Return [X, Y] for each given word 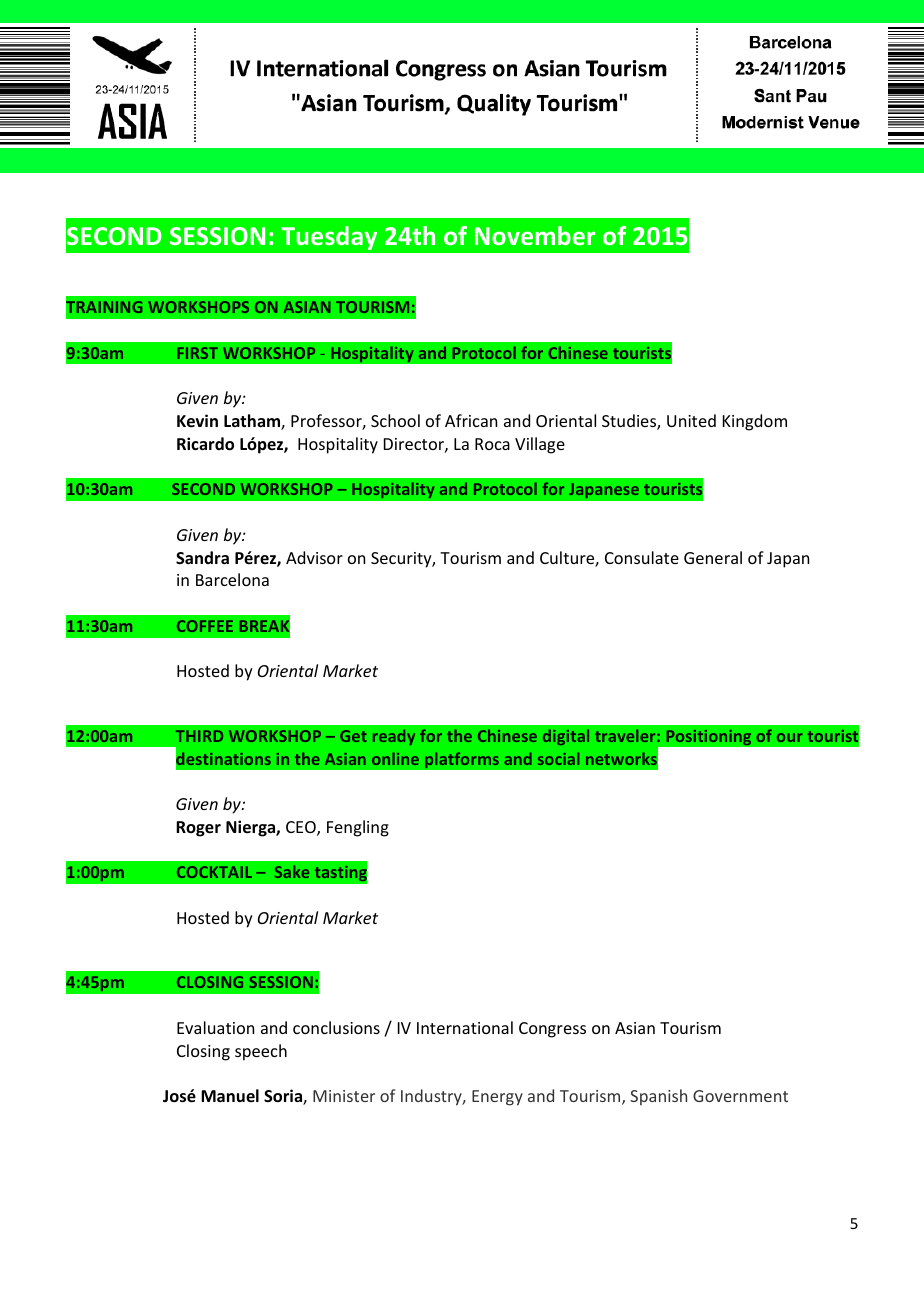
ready [394, 737]
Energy [497, 1098]
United [691, 420]
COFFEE [205, 626]
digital [566, 737]
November [535, 236]
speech [261, 1052]
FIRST [197, 353]
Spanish [658, 1097]
